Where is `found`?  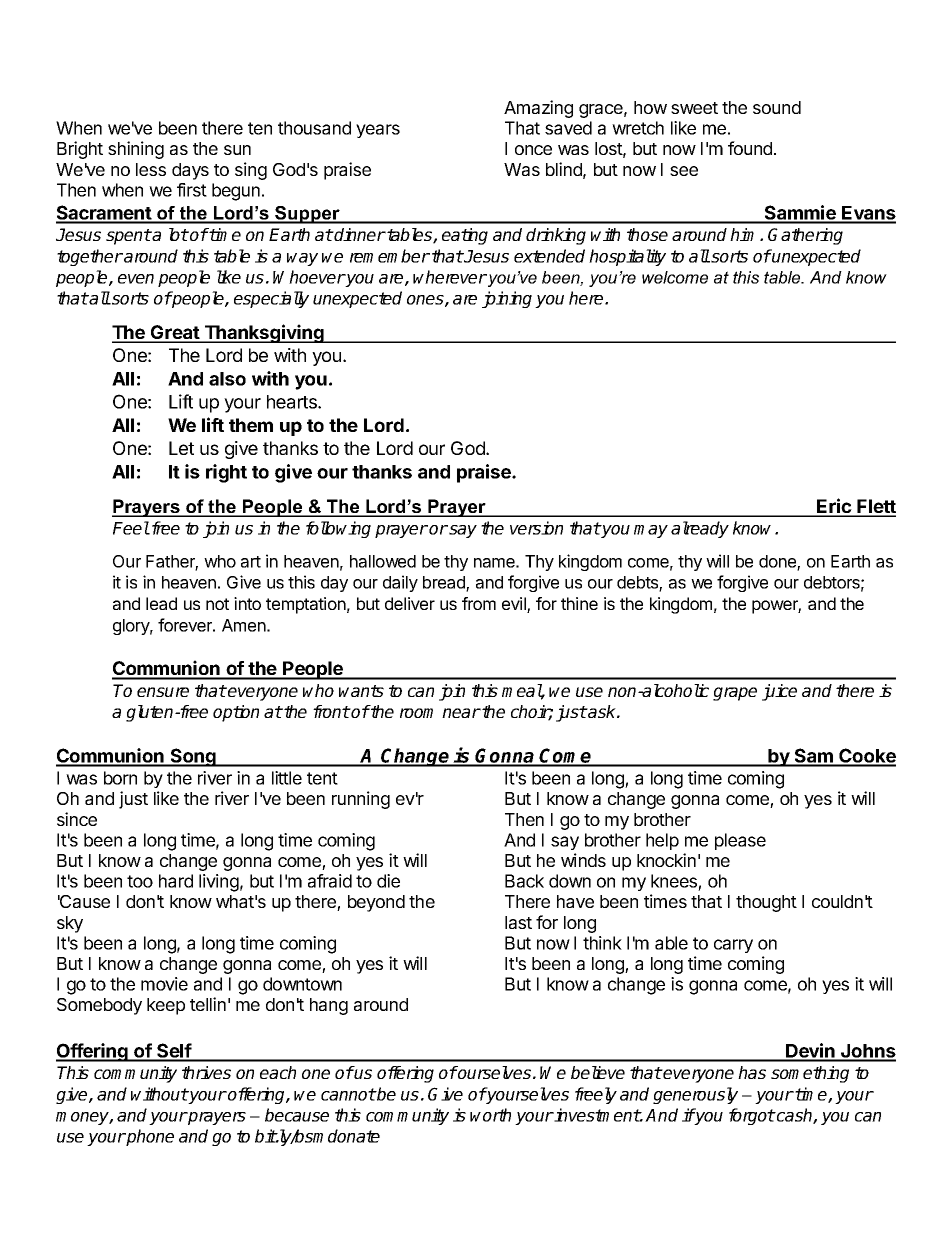
found is located at coordinates (750, 148).
